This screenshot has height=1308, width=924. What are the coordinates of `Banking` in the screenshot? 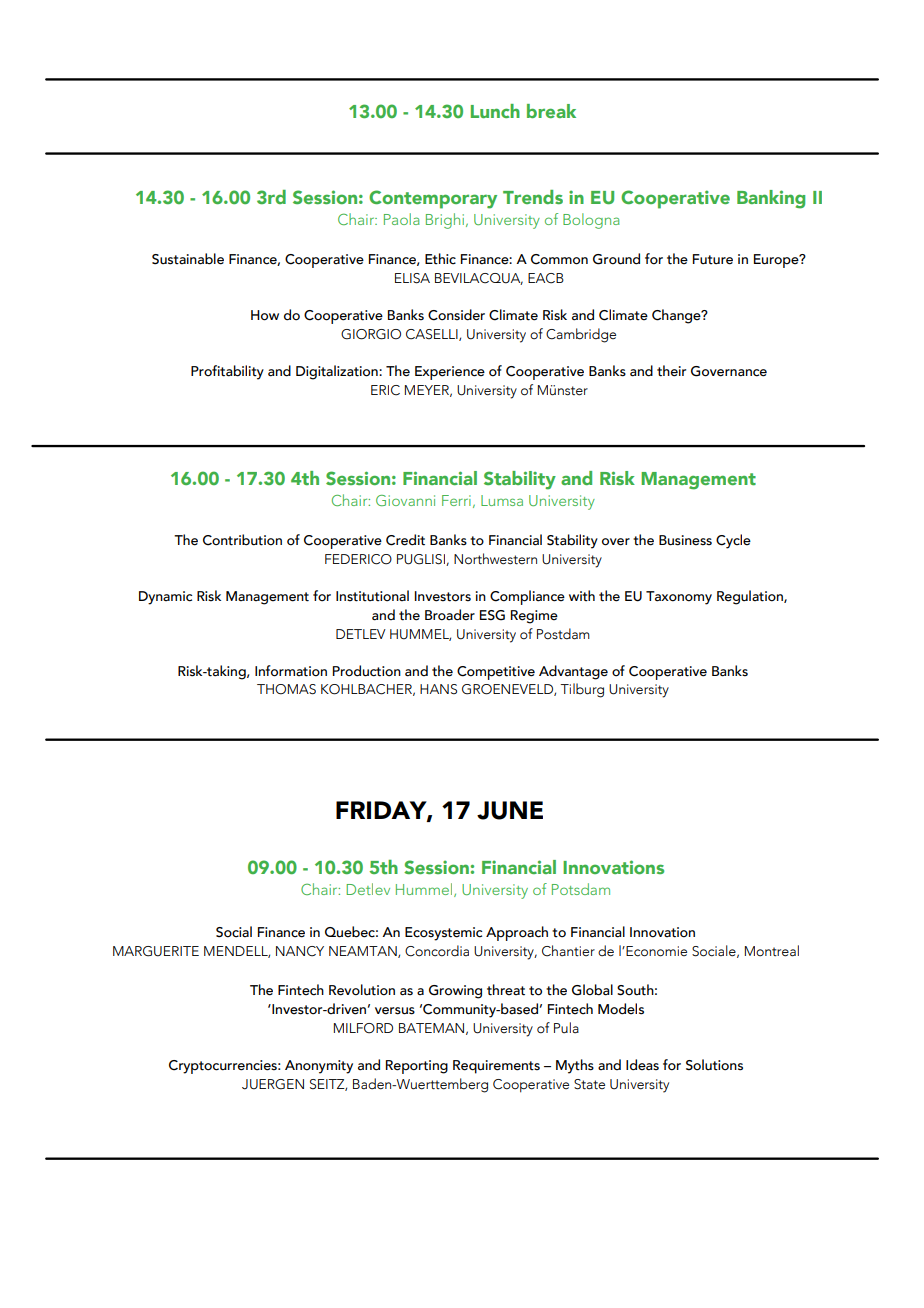 It's located at (771, 199).
